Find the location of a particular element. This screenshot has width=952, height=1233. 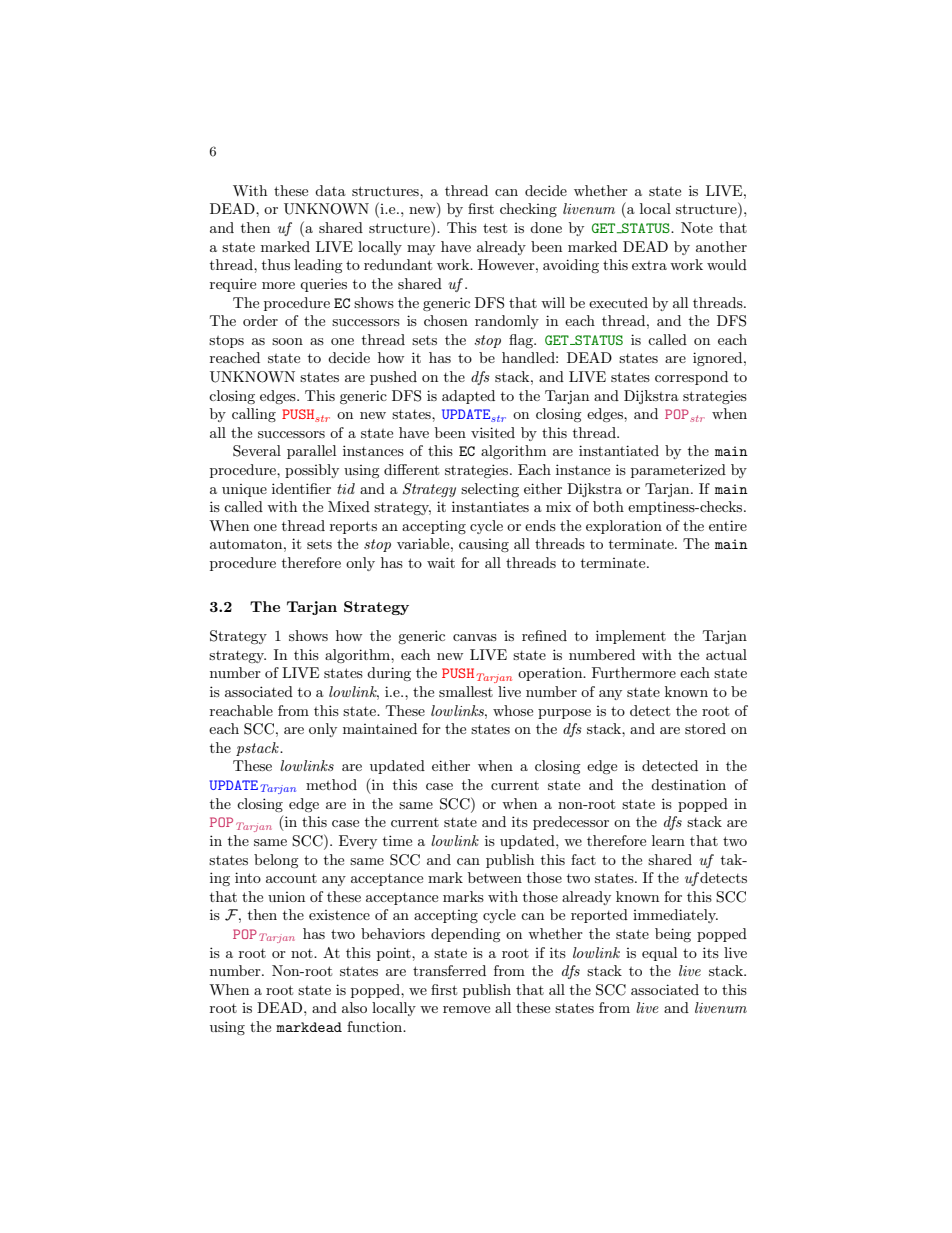

equal is located at coordinates (659, 954).
